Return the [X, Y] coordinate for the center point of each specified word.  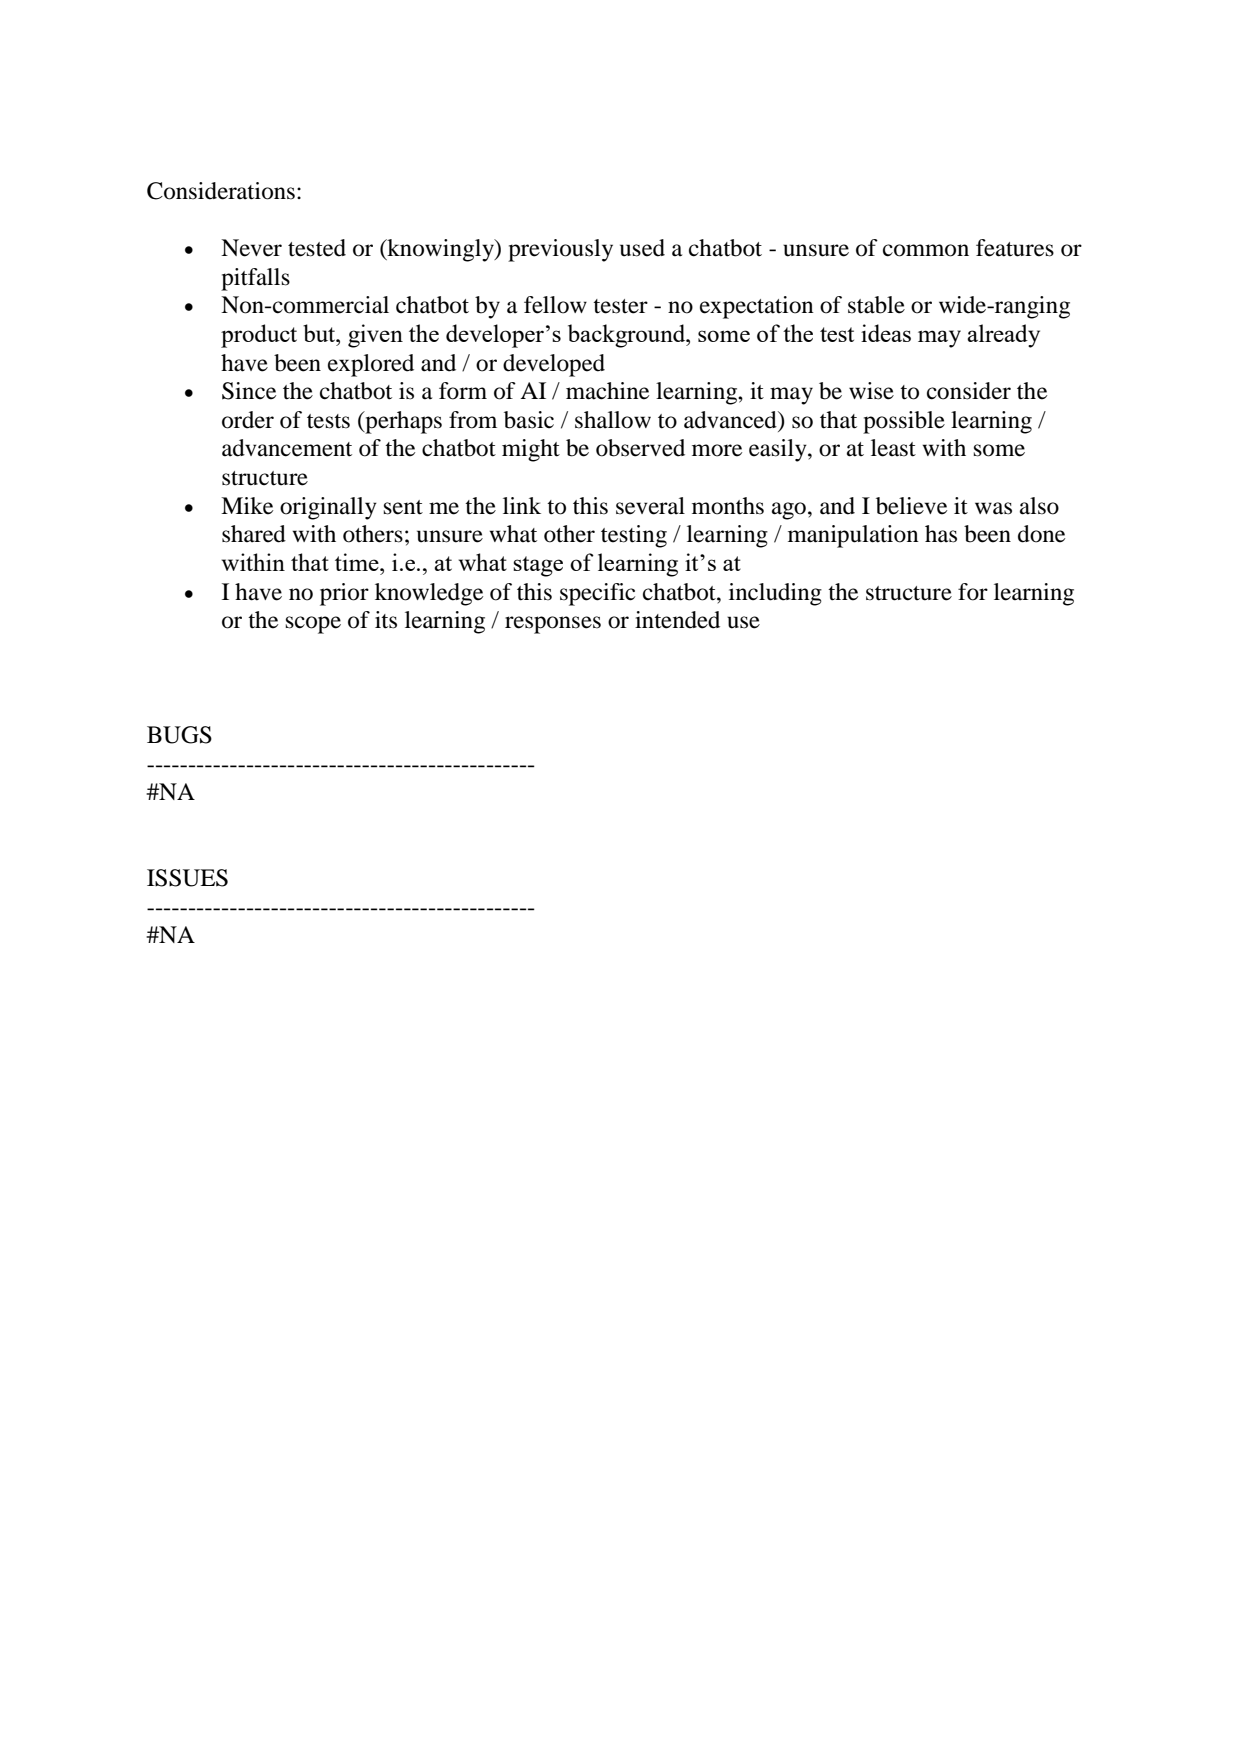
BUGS [179, 735]
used [642, 248]
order [248, 420]
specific [597, 594]
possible [904, 422]
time [358, 562]
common [926, 250]
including [775, 594]
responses [553, 625]
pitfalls [255, 279]
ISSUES [187, 878]
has [941, 534]
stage [538, 566]
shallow [613, 420]
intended [677, 620]
